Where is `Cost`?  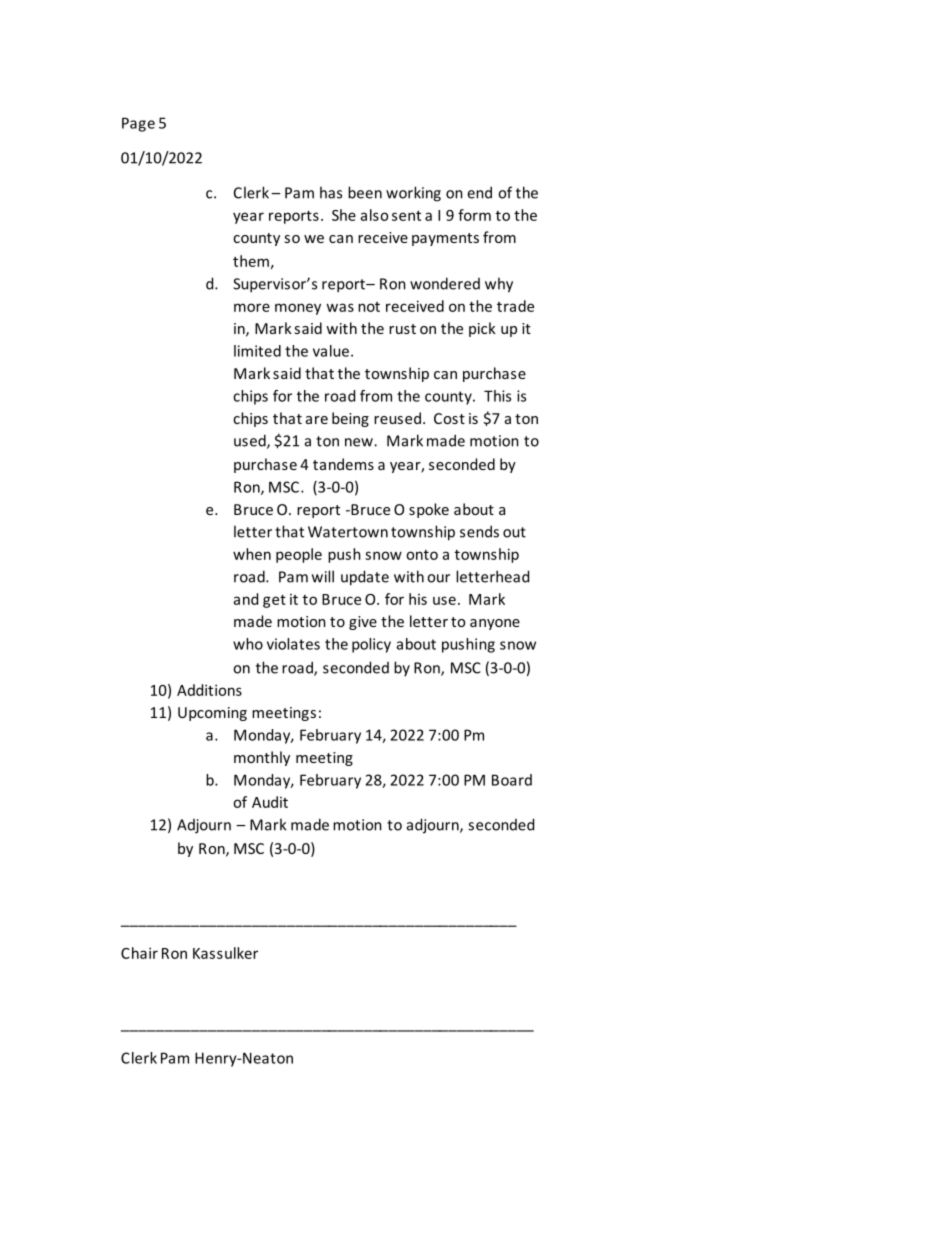
Cost is located at coordinates (449, 418).
